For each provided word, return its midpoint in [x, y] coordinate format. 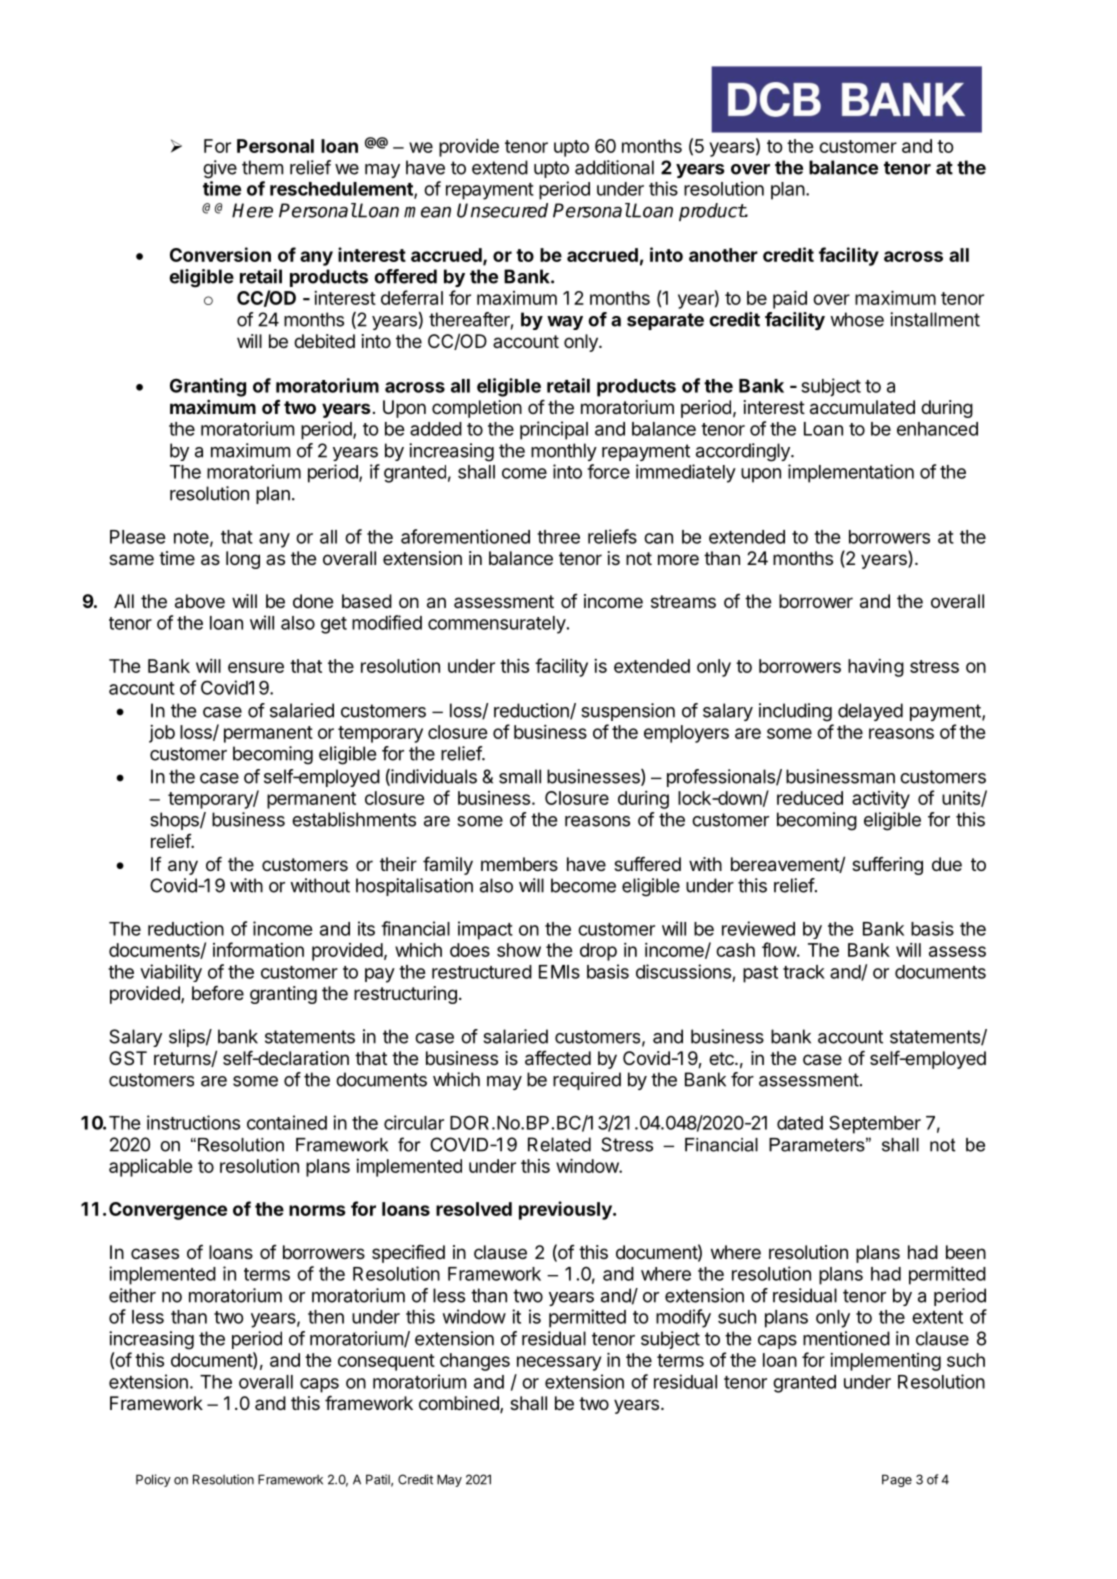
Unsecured [502, 210]
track [804, 972]
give [220, 169]
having [876, 668]
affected [558, 1058]
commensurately [497, 625]
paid [790, 300]
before [218, 992]
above [200, 601]
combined [460, 1404]
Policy [153, 1480]
